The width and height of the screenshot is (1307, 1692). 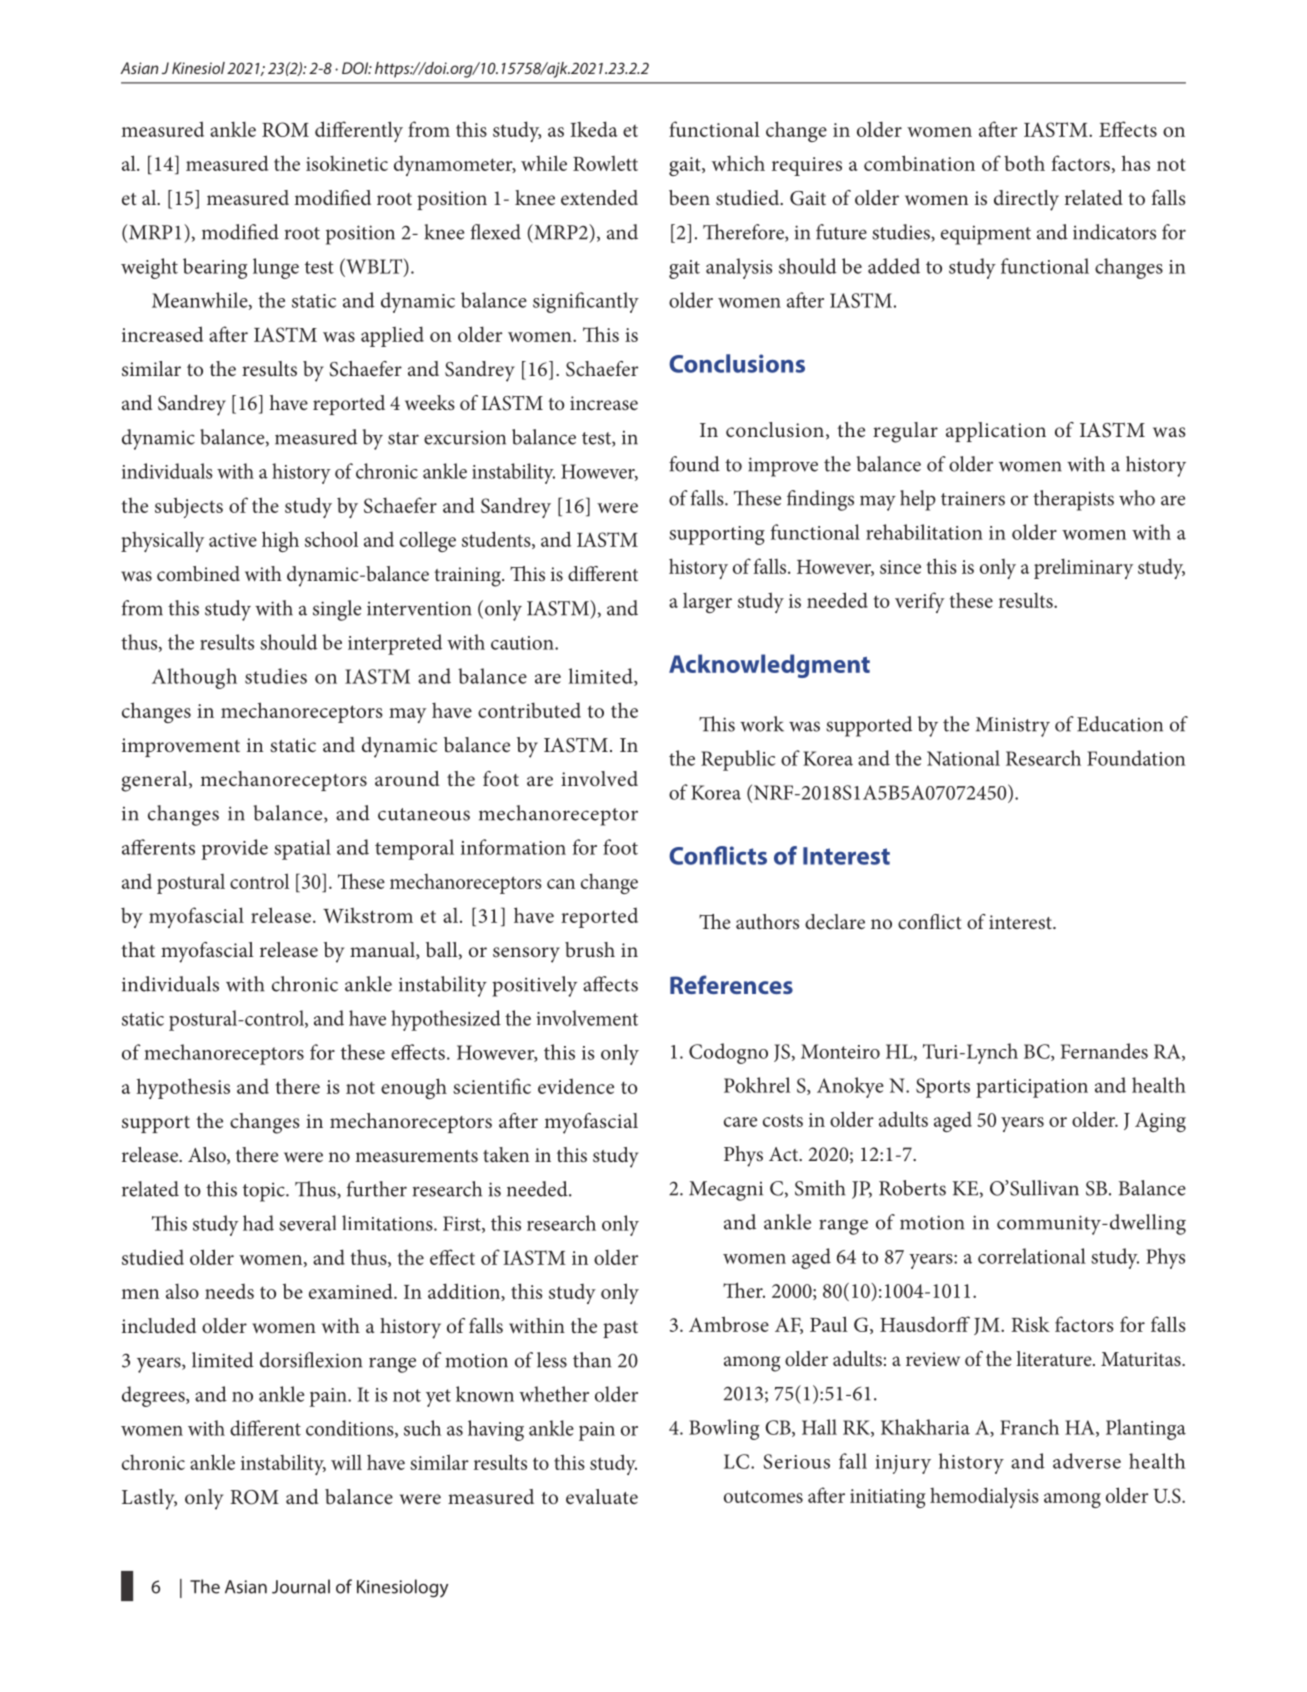 I want to click on National, so click(x=963, y=758).
